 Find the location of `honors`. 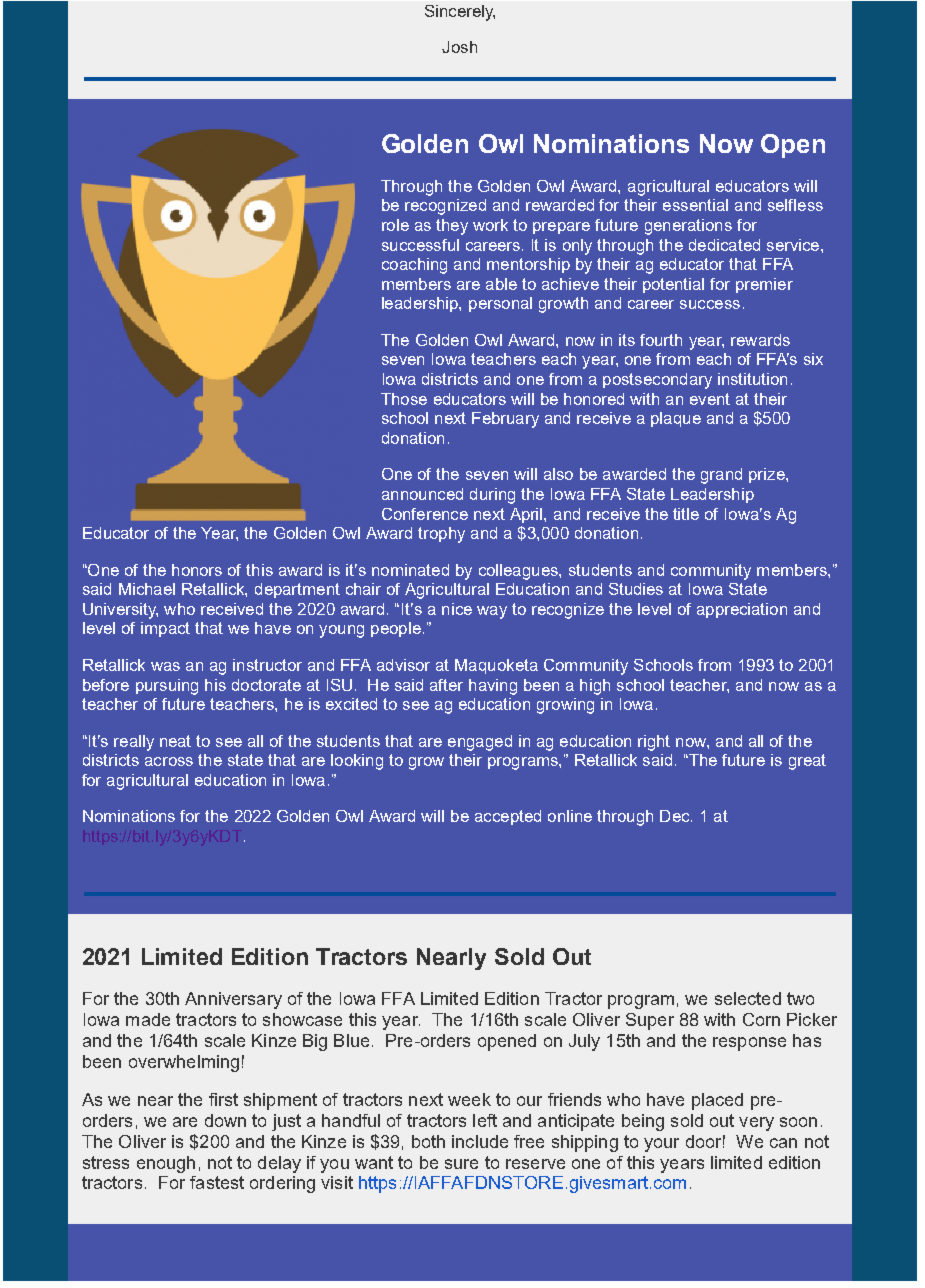

honors is located at coordinates (197, 570).
